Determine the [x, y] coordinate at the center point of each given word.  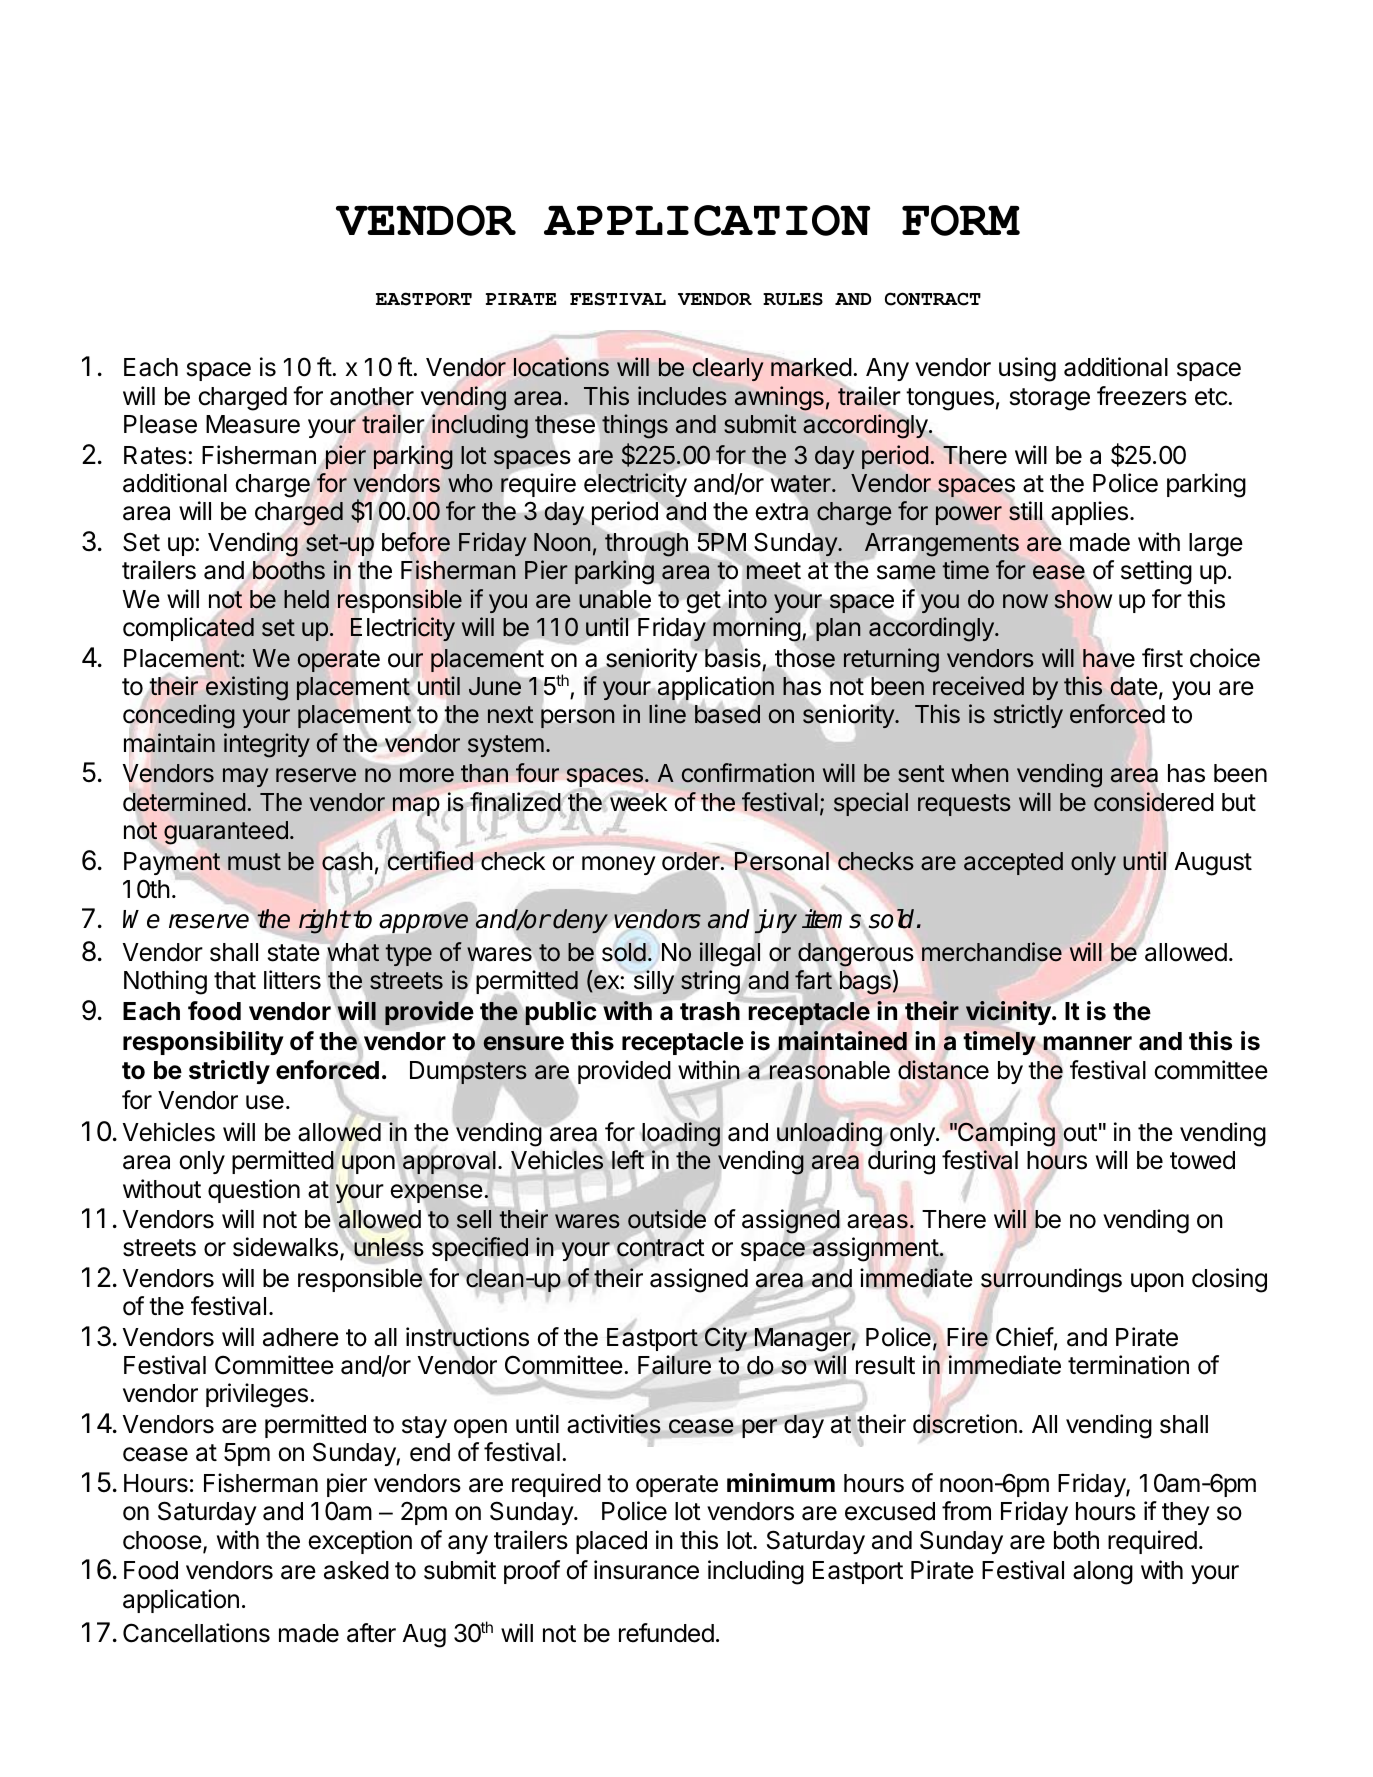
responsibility [203, 1043]
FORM [961, 220]
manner [1086, 1044]
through [646, 545]
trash [711, 1010]
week [638, 801]
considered [1153, 802]
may [245, 777]
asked [356, 1570]
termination [1128, 1365]
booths [289, 570]
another [372, 397]
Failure [674, 1365]
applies [1089, 513]
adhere [301, 1337]
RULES [793, 299]
